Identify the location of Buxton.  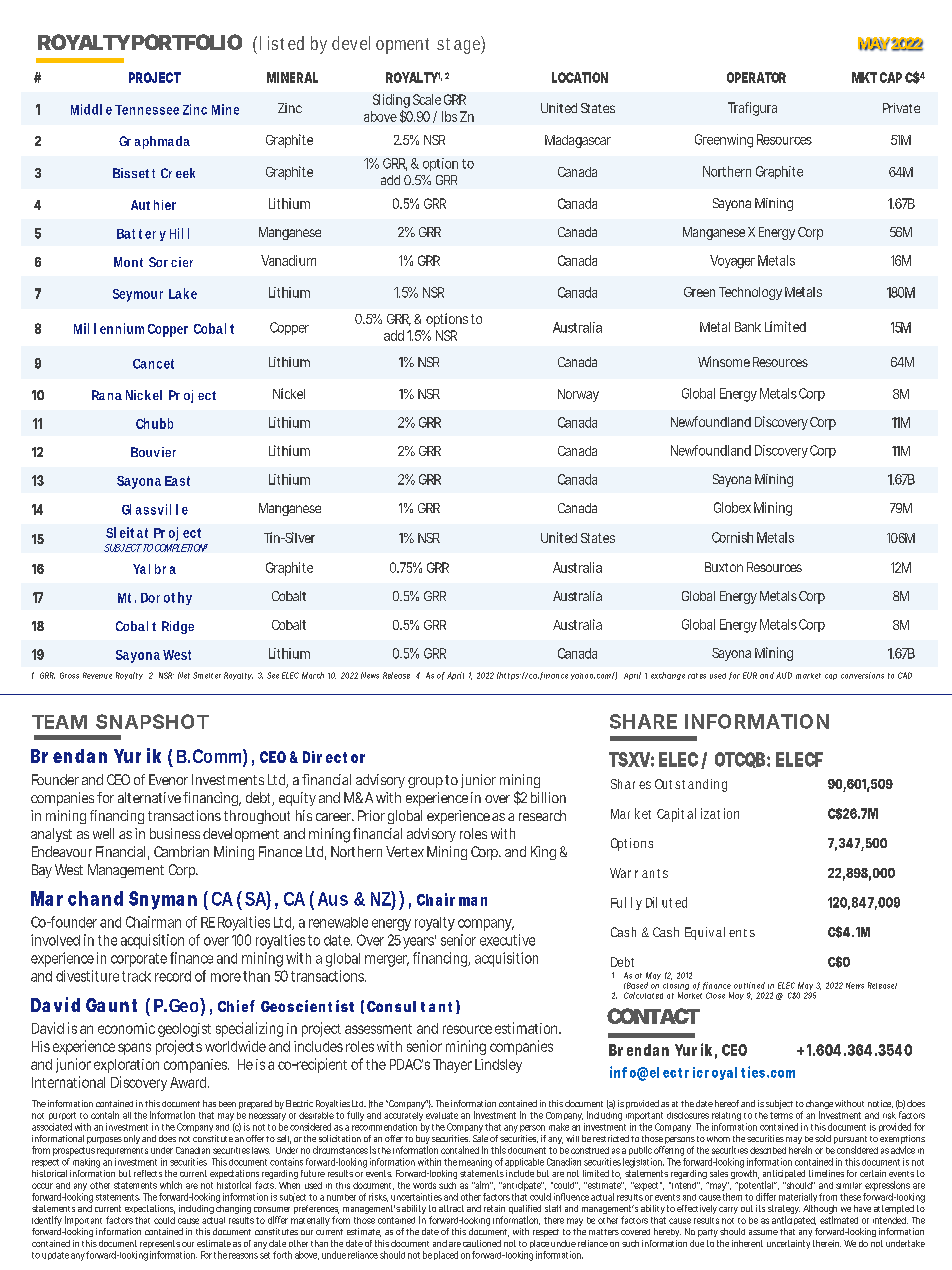
(724, 567).
